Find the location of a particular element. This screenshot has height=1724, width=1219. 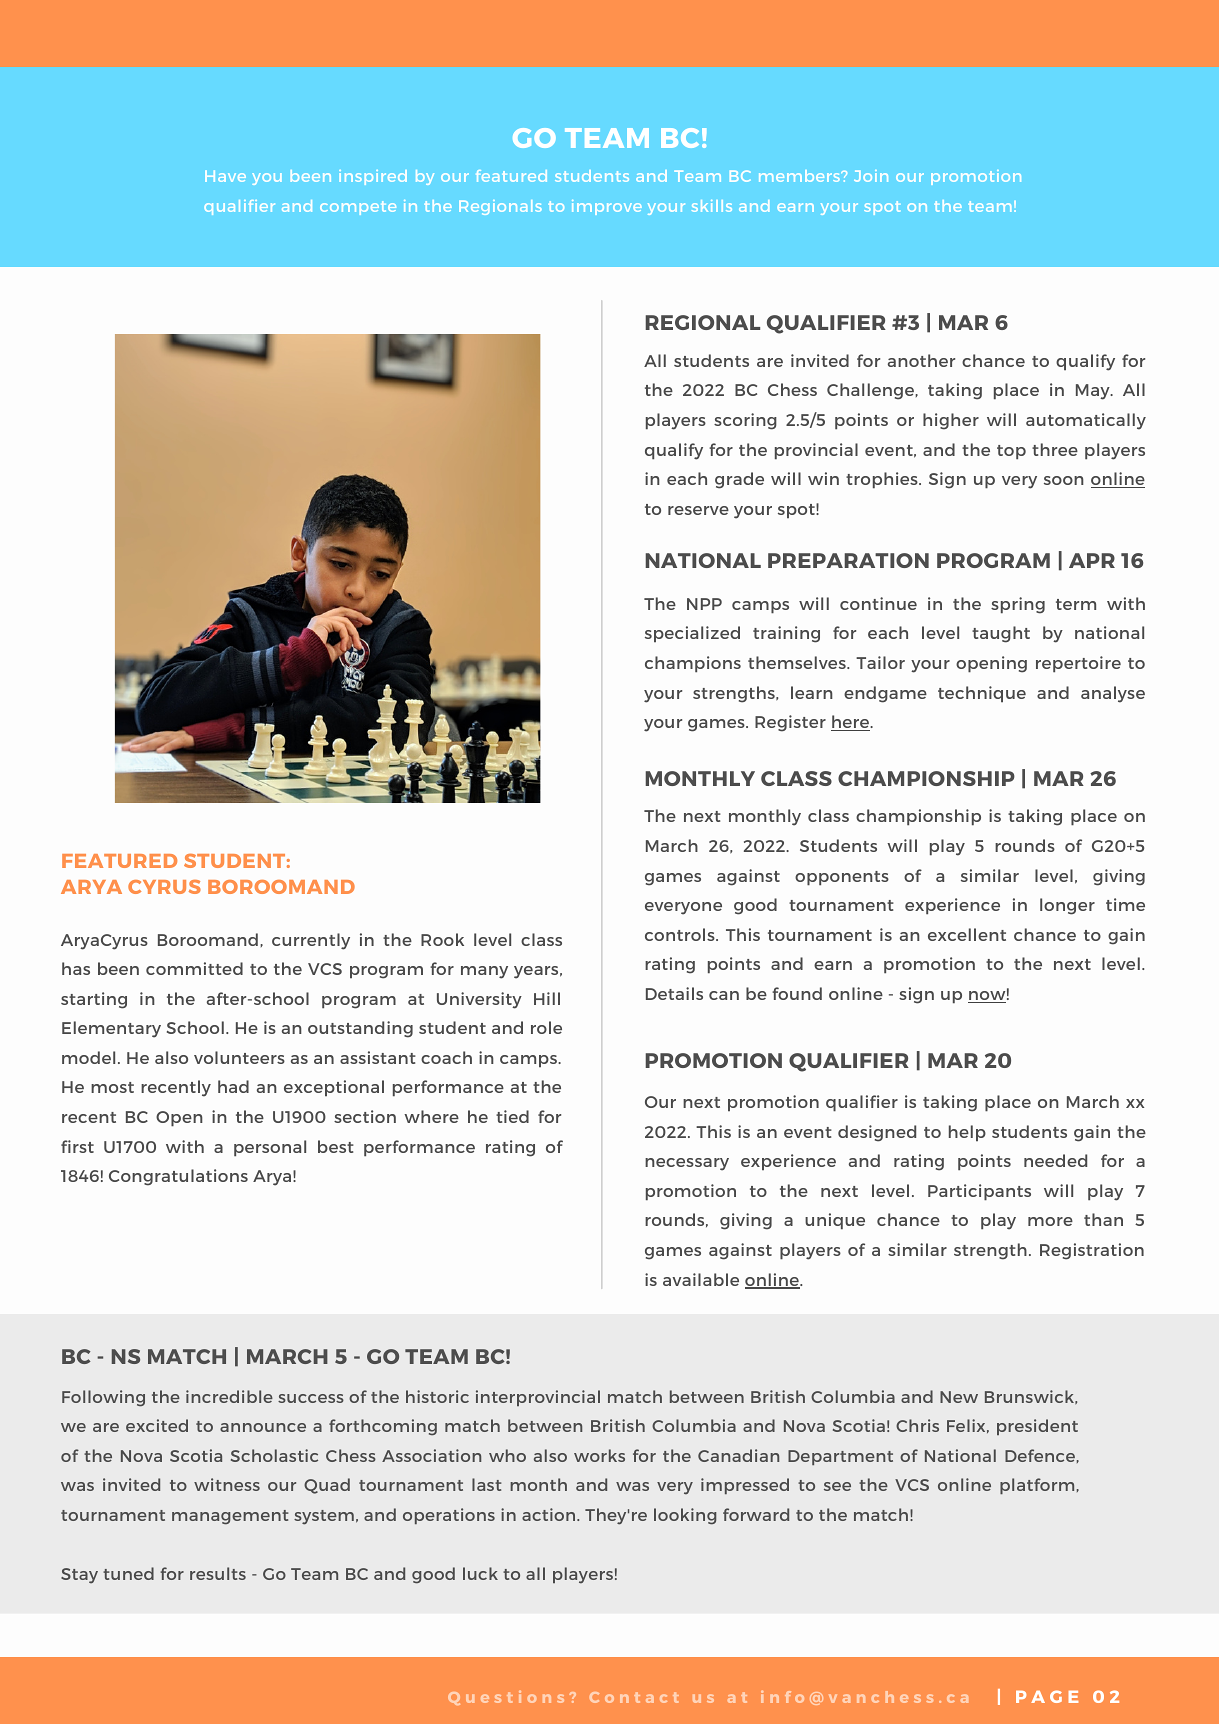

tied is located at coordinates (512, 1116).
